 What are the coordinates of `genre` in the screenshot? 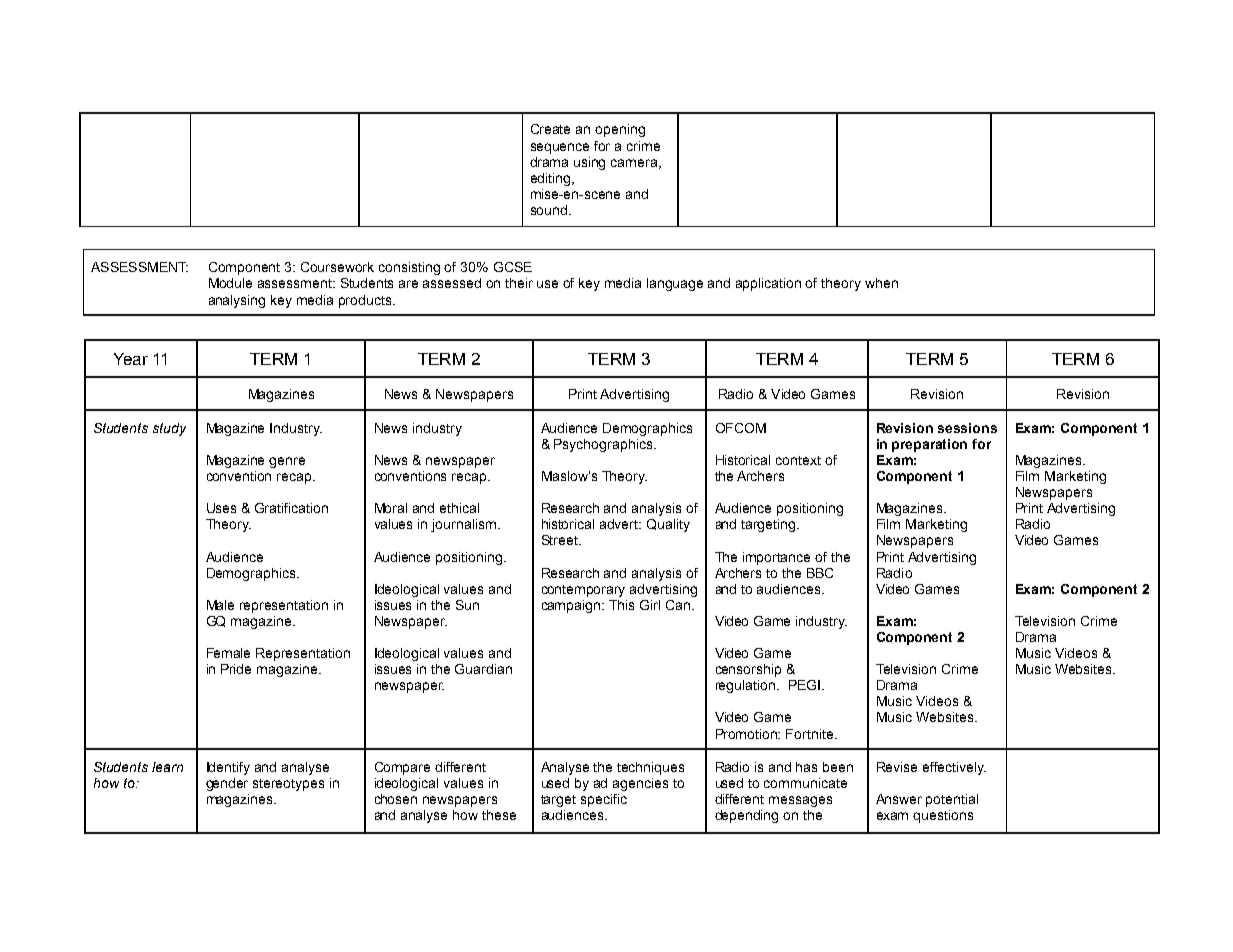 It's located at (287, 462).
